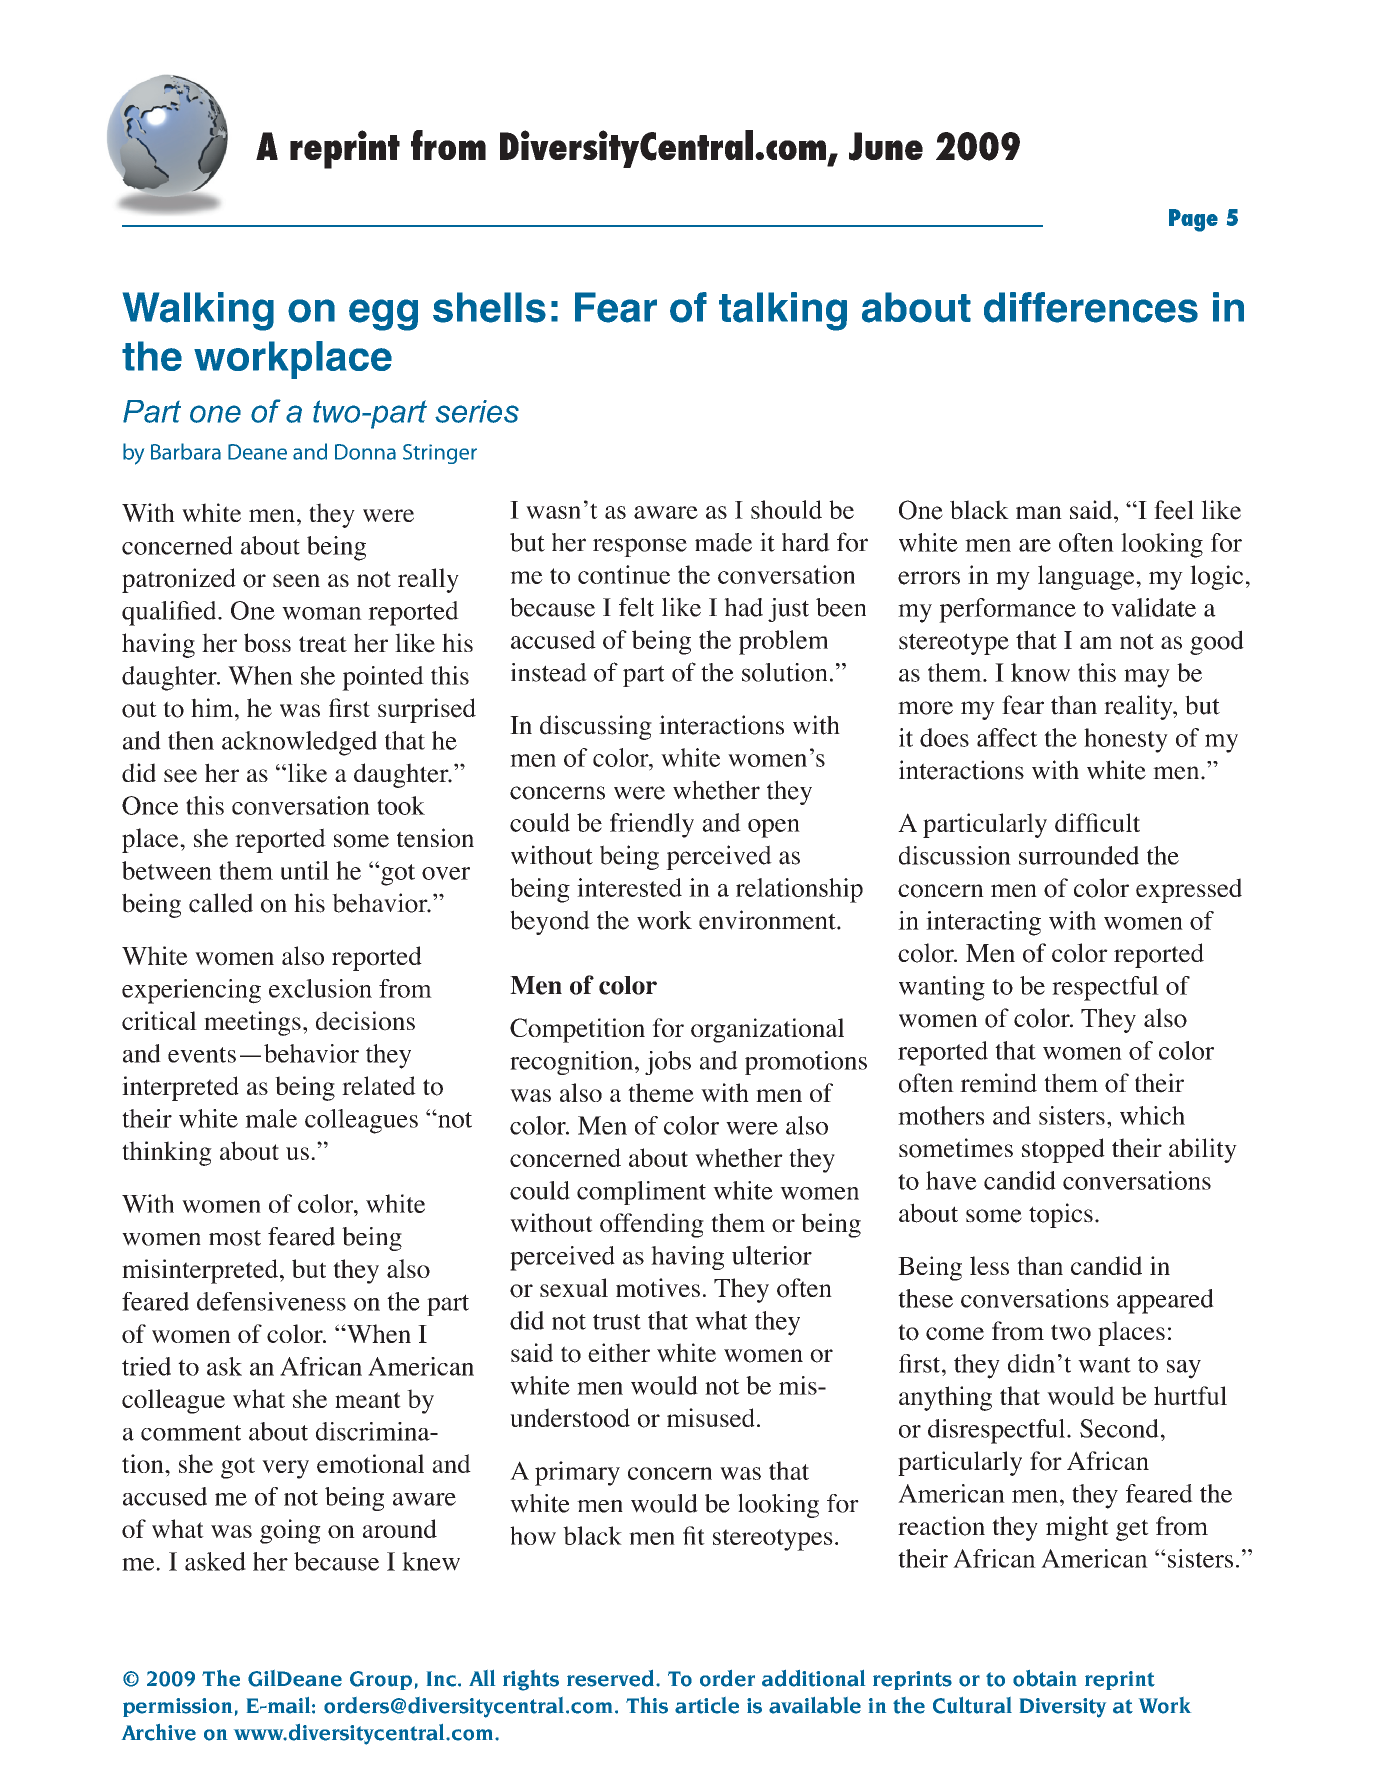 The height and width of the document is (1788, 1381). Describe the element at coordinates (221, 903) in the document. I see `called` at that location.
